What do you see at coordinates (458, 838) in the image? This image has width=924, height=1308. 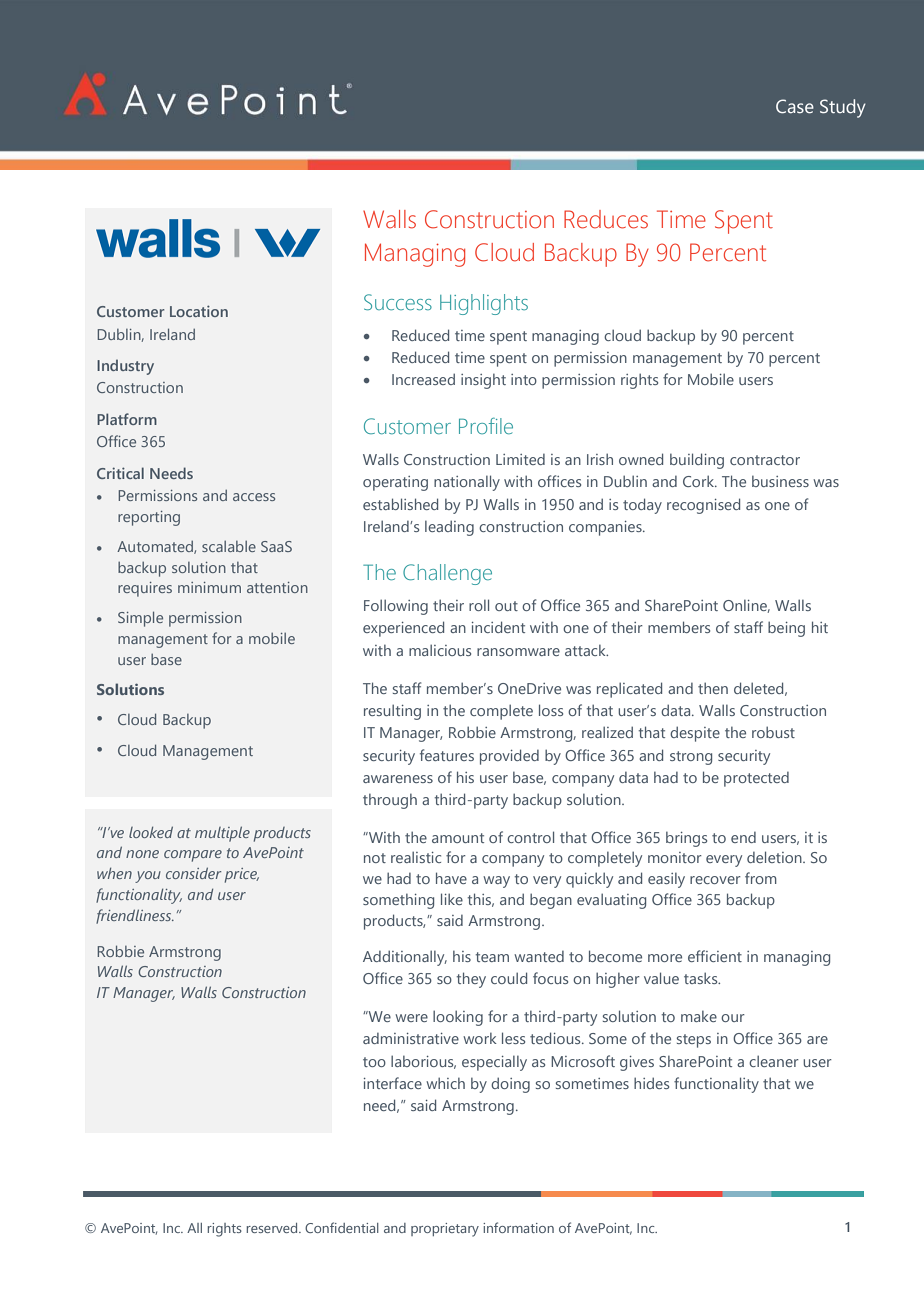 I see `amount` at bounding box center [458, 838].
